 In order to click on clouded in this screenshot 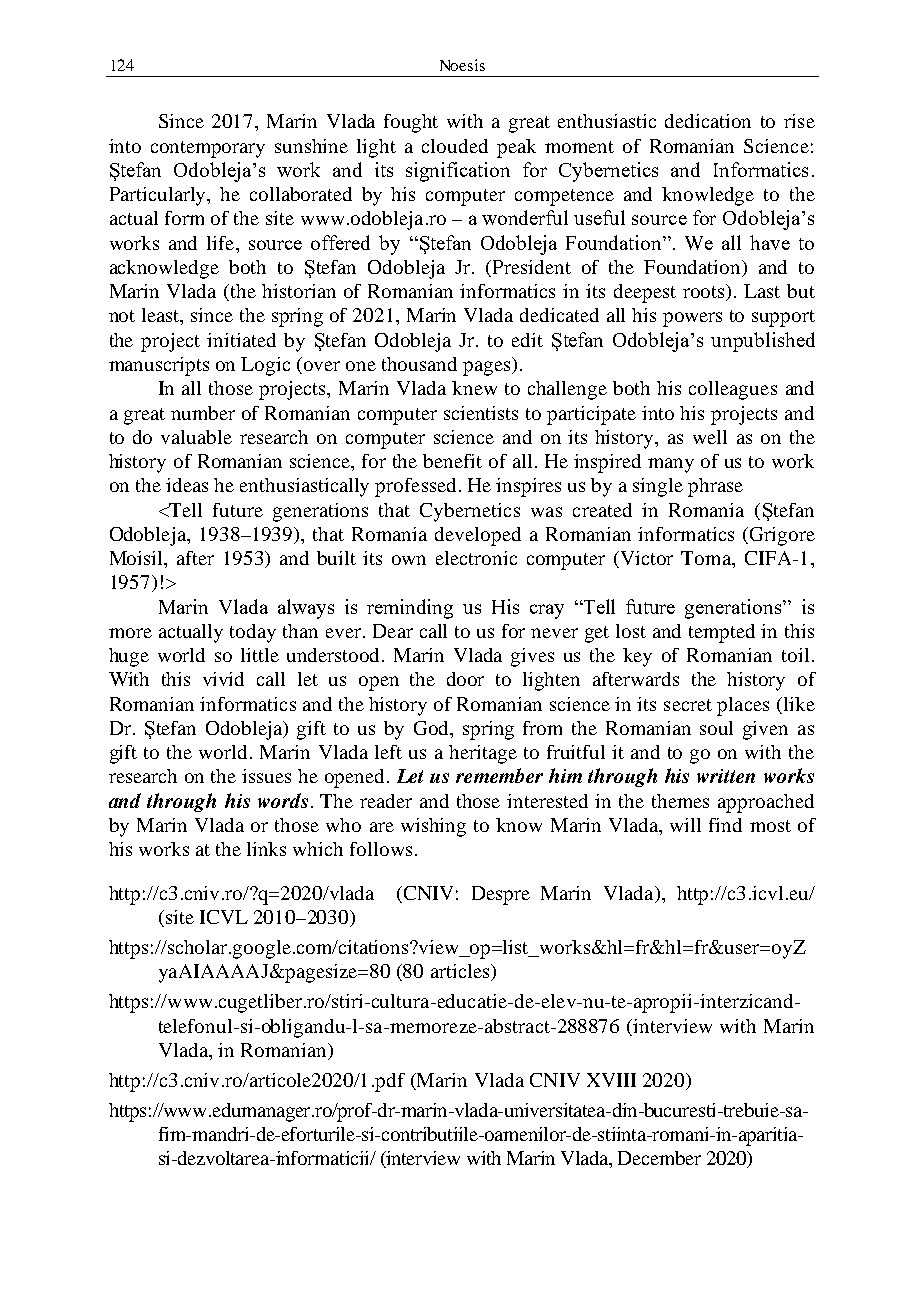, I will do `click(455, 146)`.
